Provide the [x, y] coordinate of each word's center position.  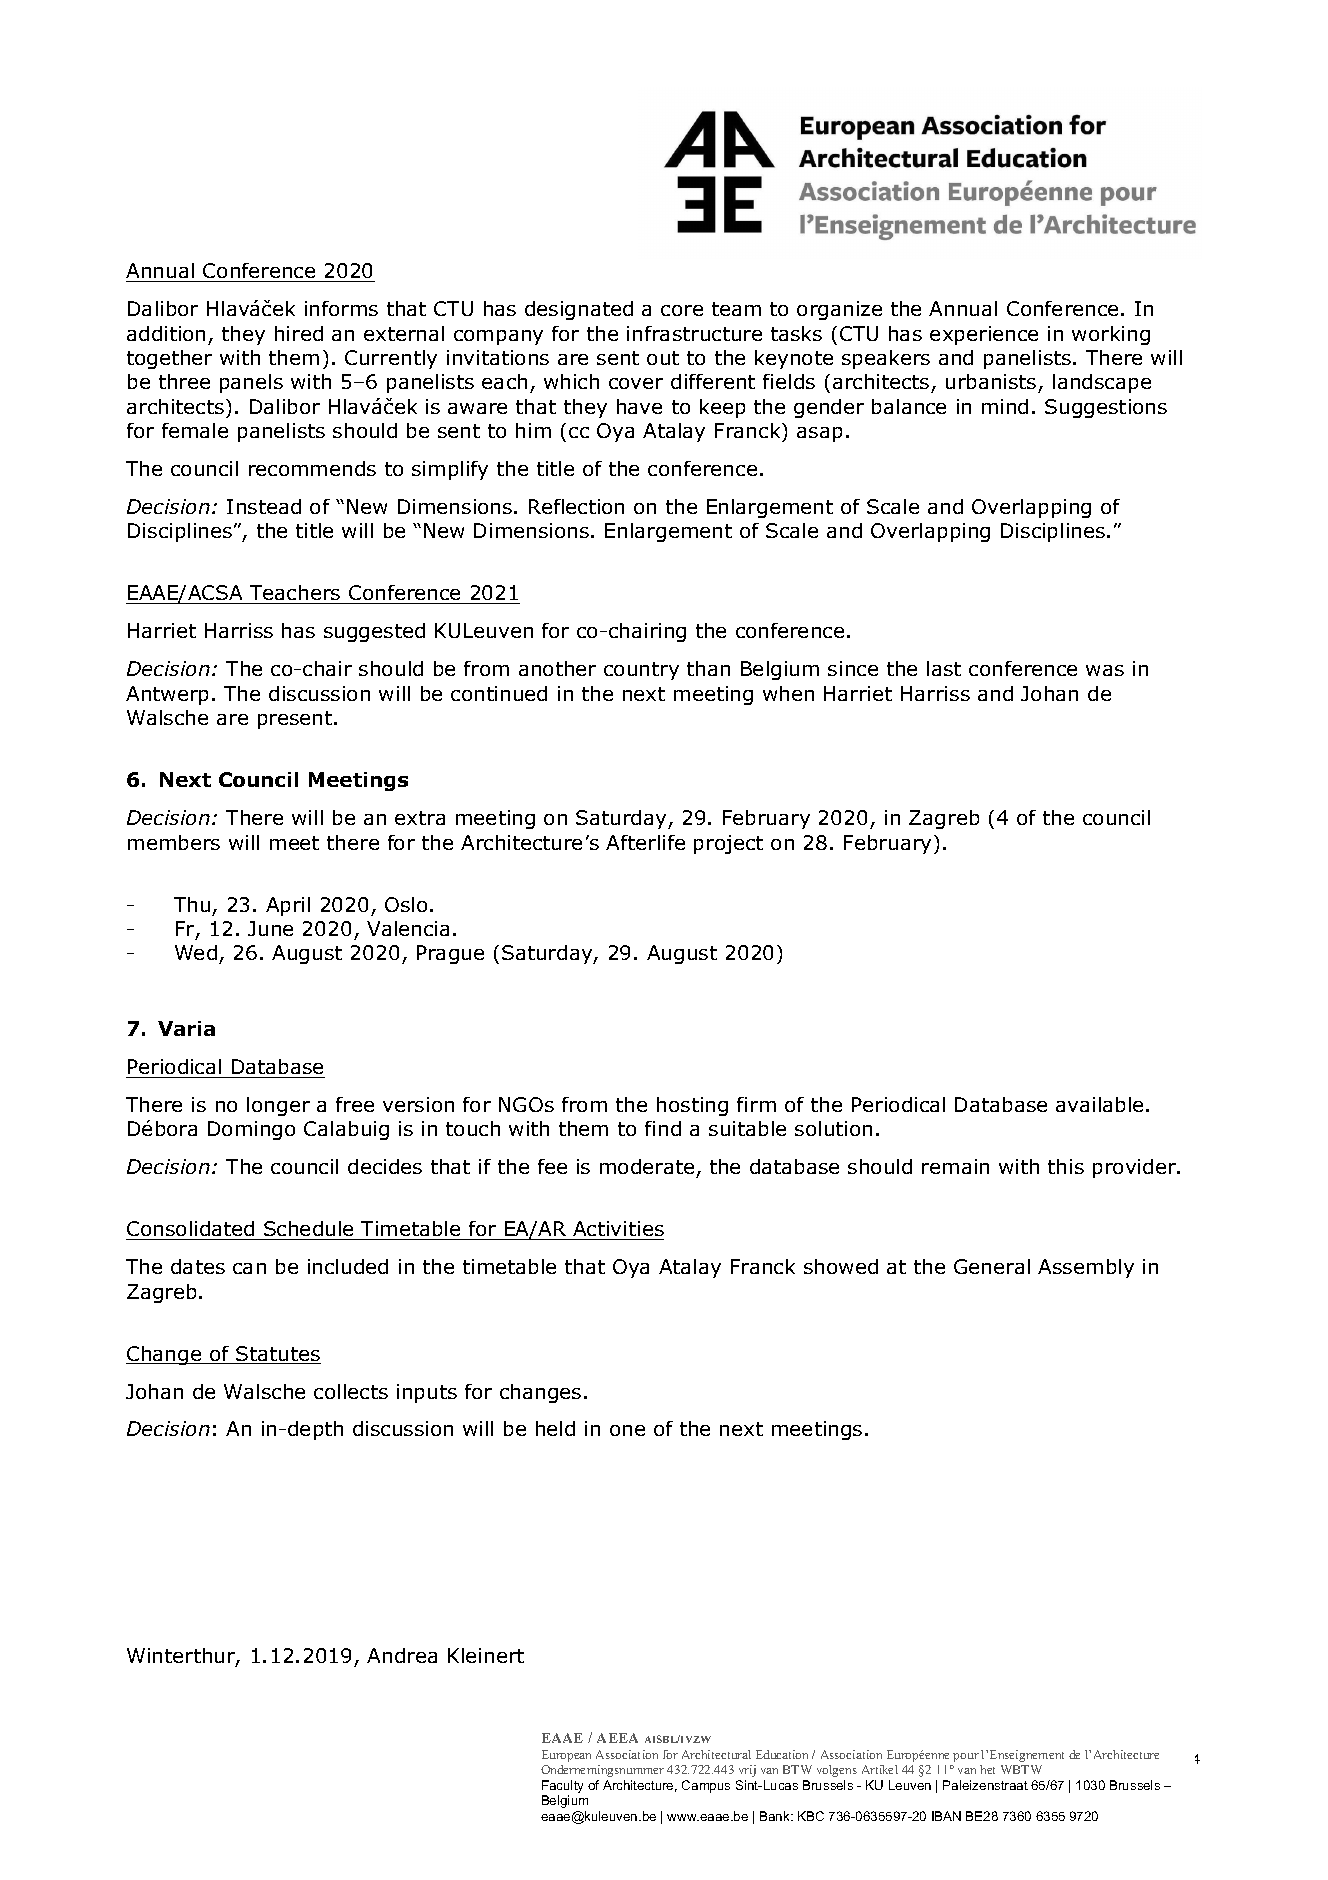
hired [299, 333]
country [641, 671]
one [627, 1430]
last [944, 668]
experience [984, 335]
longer [278, 1106]
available [1099, 1104]
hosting [692, 1106]
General [992, 1266]
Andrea [402, 1655]
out [663, 358]
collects [351, 1391]
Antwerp [167, 695]
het [987, 1769]
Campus [706, 1786]
